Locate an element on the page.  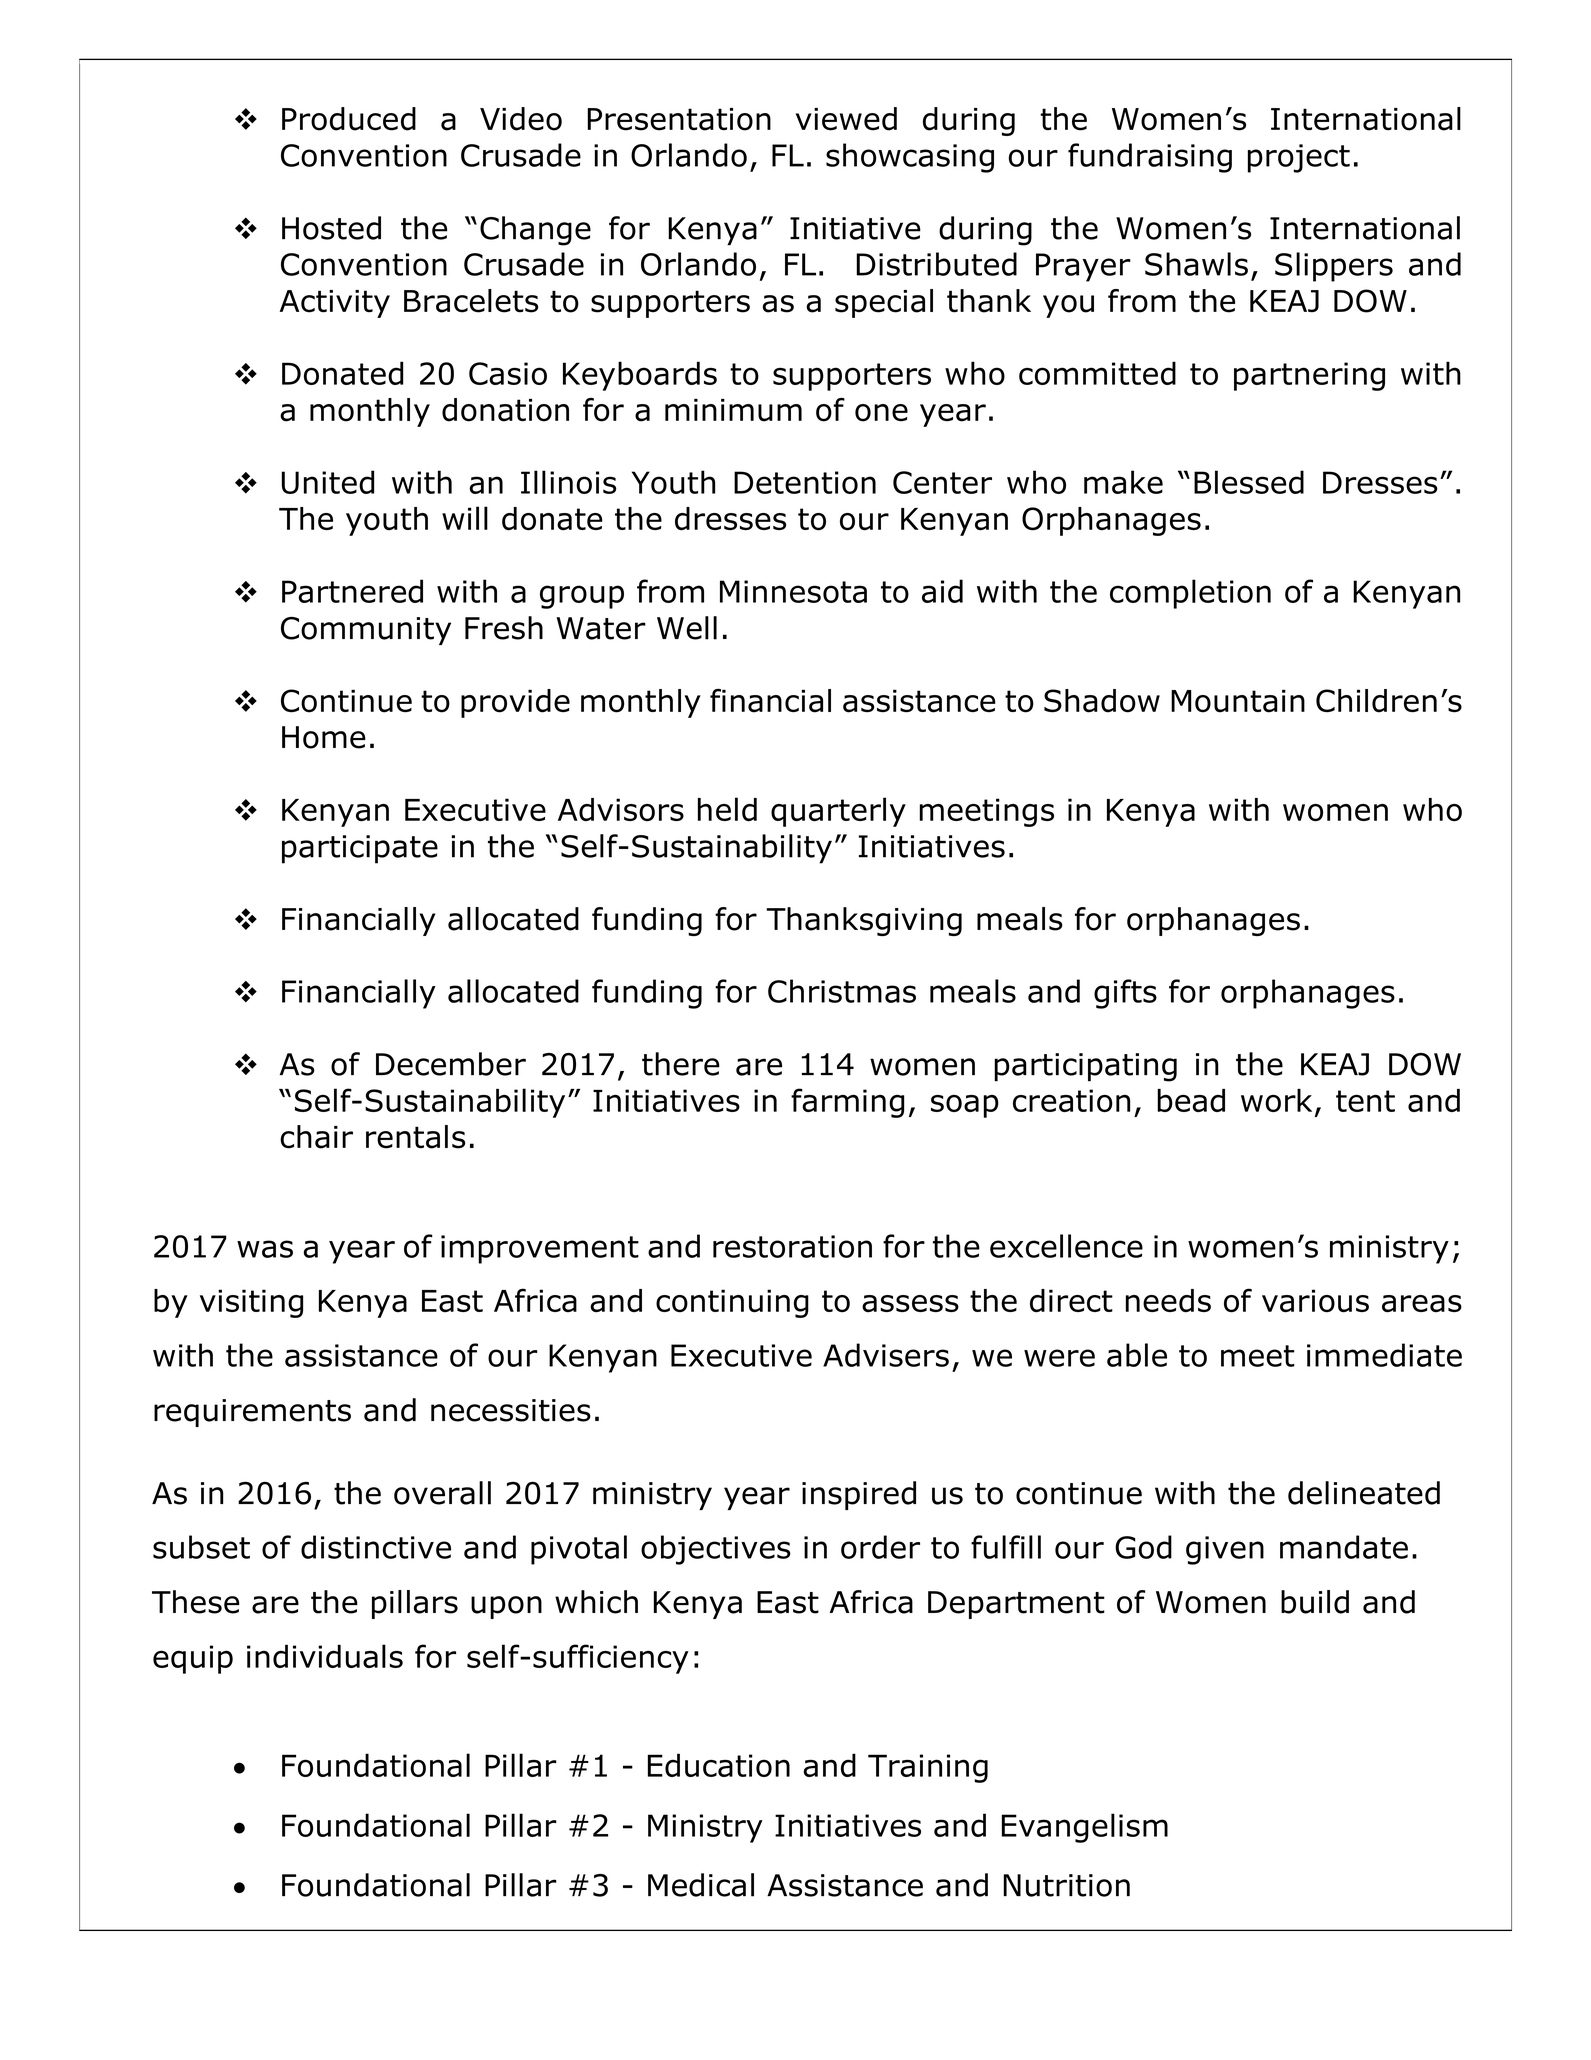
Christmas is located at coordinates (842, 991).
